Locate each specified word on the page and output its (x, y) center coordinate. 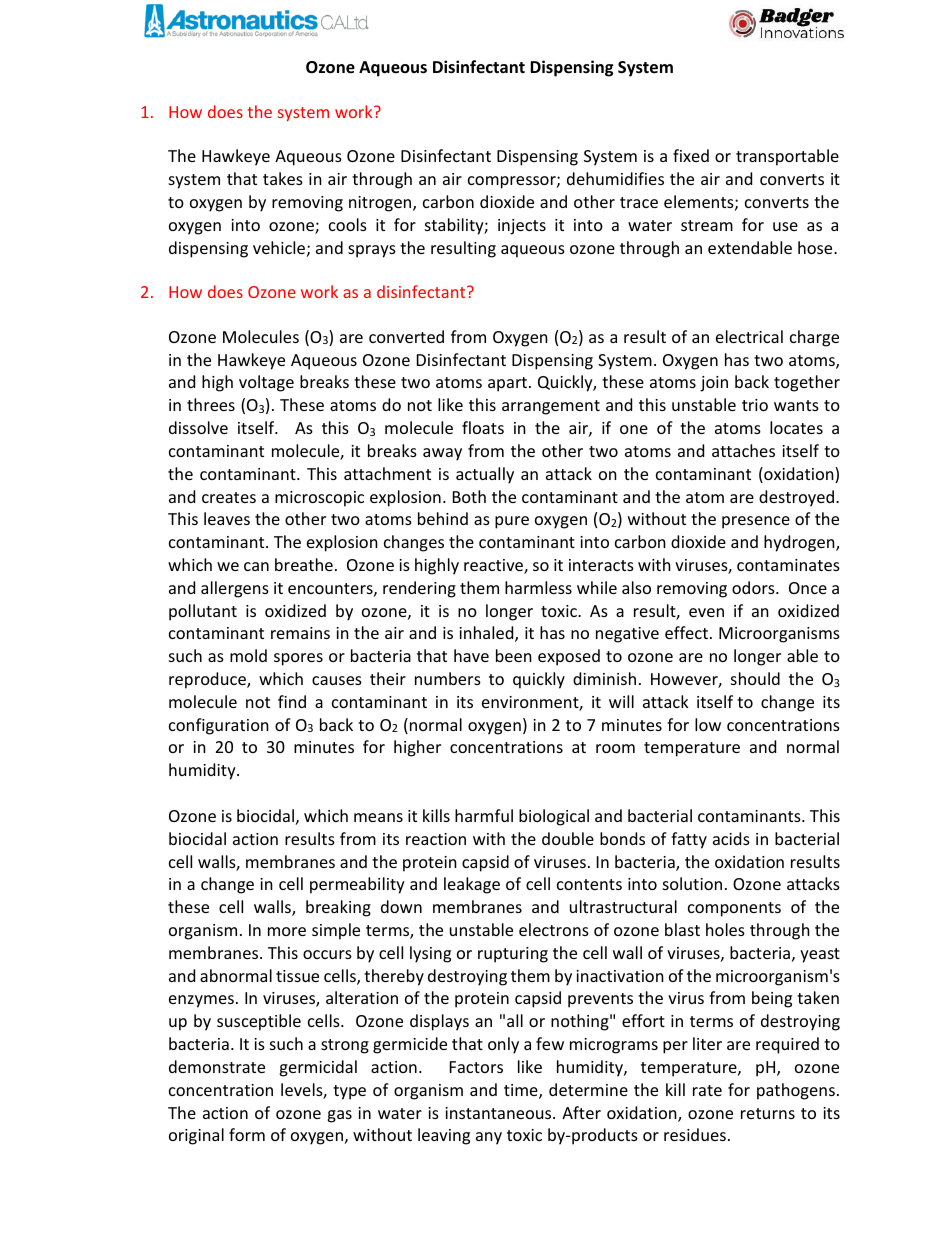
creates (229, 497)
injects (522, 227)
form (247, 1134)
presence (756, 522)
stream (707, 225)
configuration (219, 726)
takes (283, 178)
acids (731, 838)
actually (485, 475)
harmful (484, 815)
